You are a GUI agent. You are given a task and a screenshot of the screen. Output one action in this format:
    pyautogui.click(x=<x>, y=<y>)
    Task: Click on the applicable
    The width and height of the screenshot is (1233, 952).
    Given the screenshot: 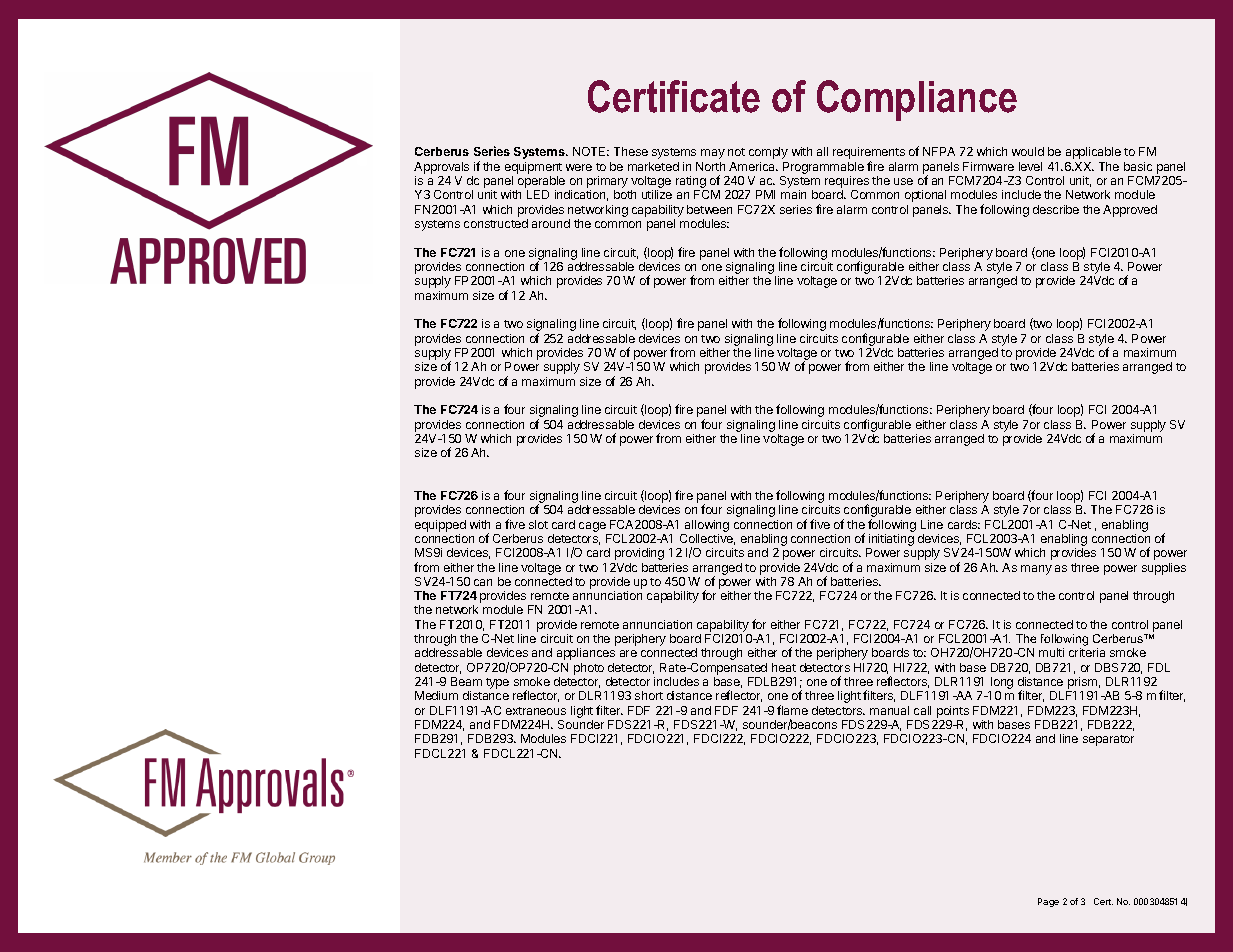 What is the action you would take?
    pyautogui.click(x=1093, y=153)
